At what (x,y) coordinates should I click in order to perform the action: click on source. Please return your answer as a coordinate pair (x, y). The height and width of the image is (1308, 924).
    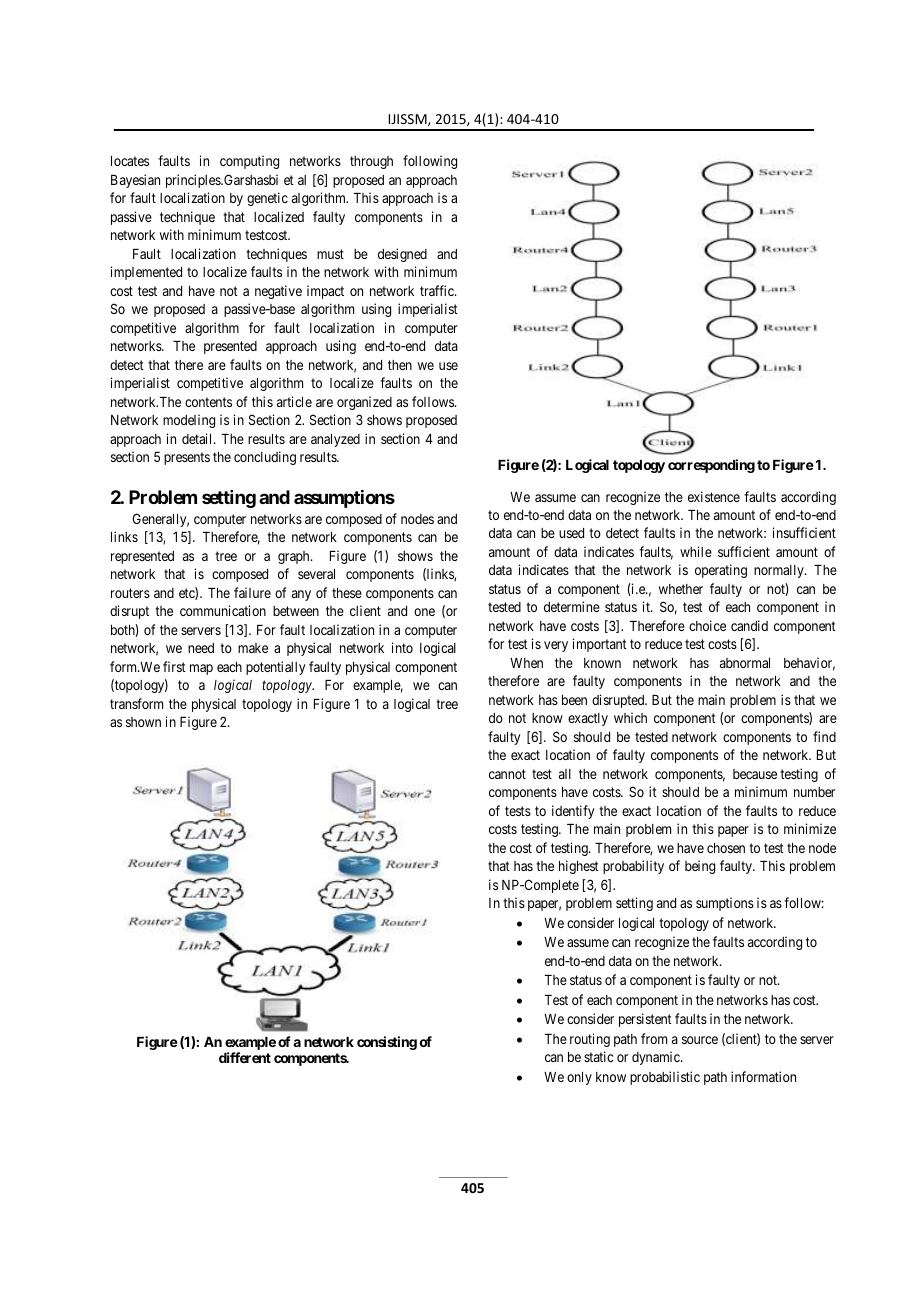
    Looking at the image, I should click on (700, 1040).
